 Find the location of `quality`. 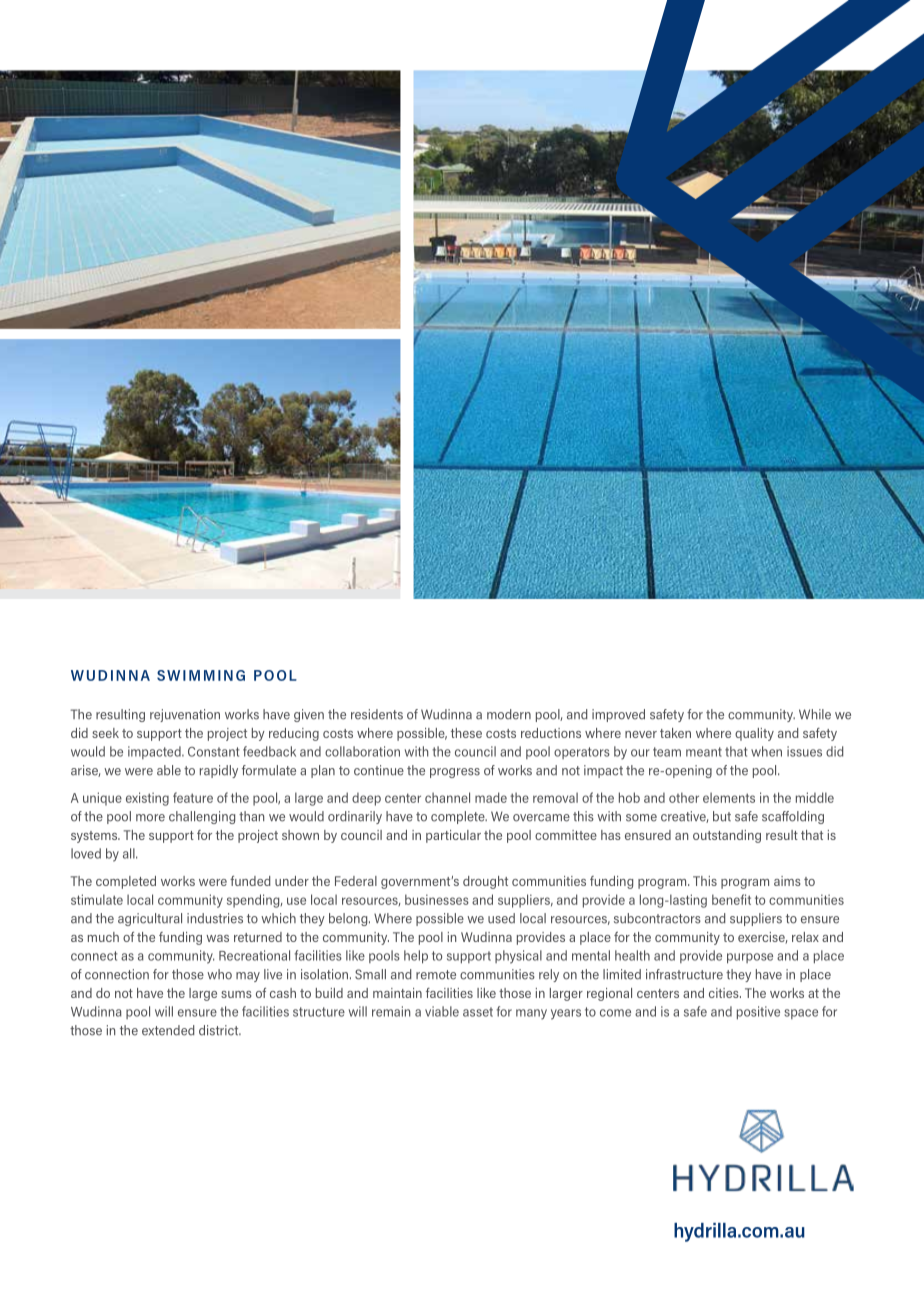

quality is located at coordinates (754, 734).
